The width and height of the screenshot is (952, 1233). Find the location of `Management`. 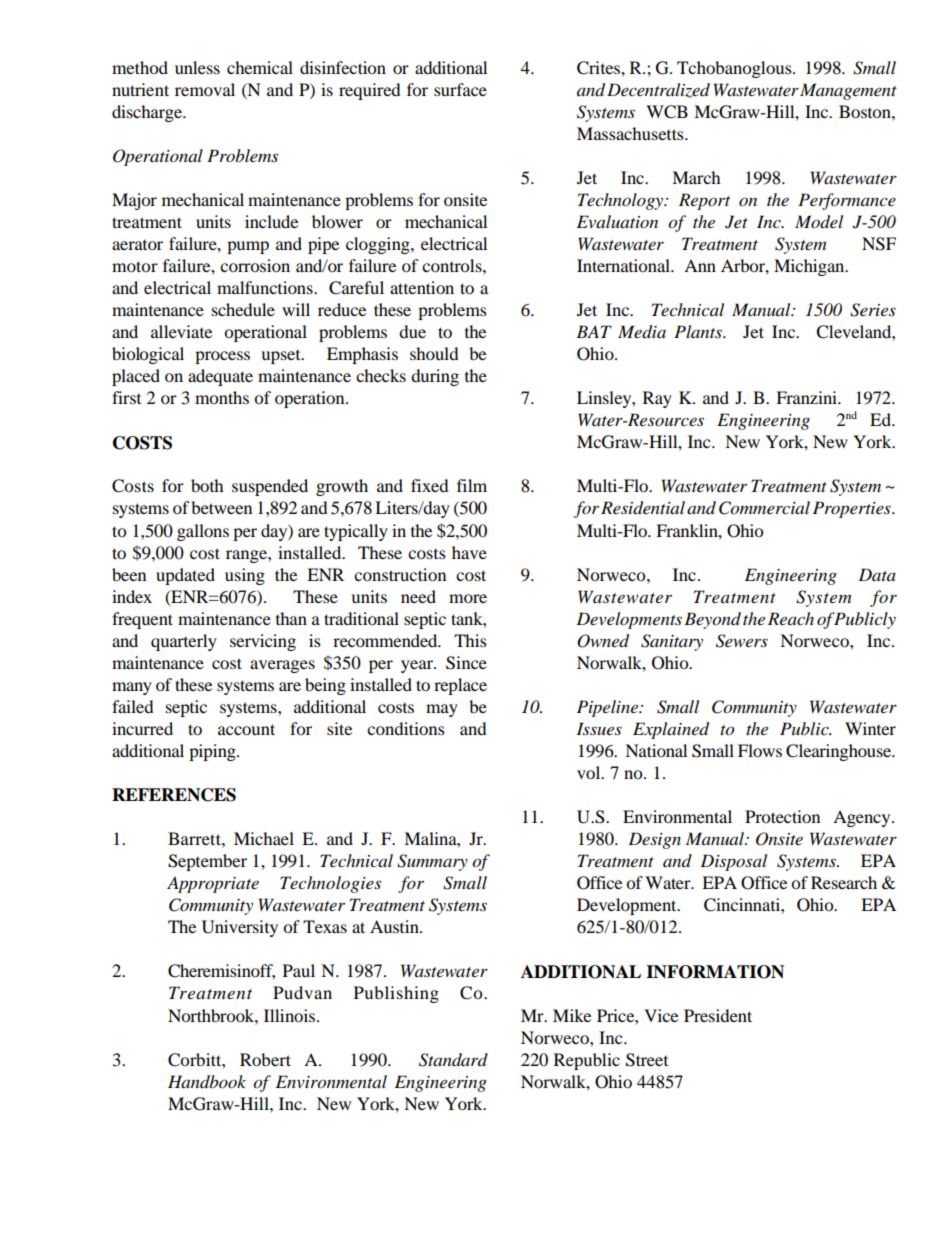

Management is located at coordinates (848, 91).
